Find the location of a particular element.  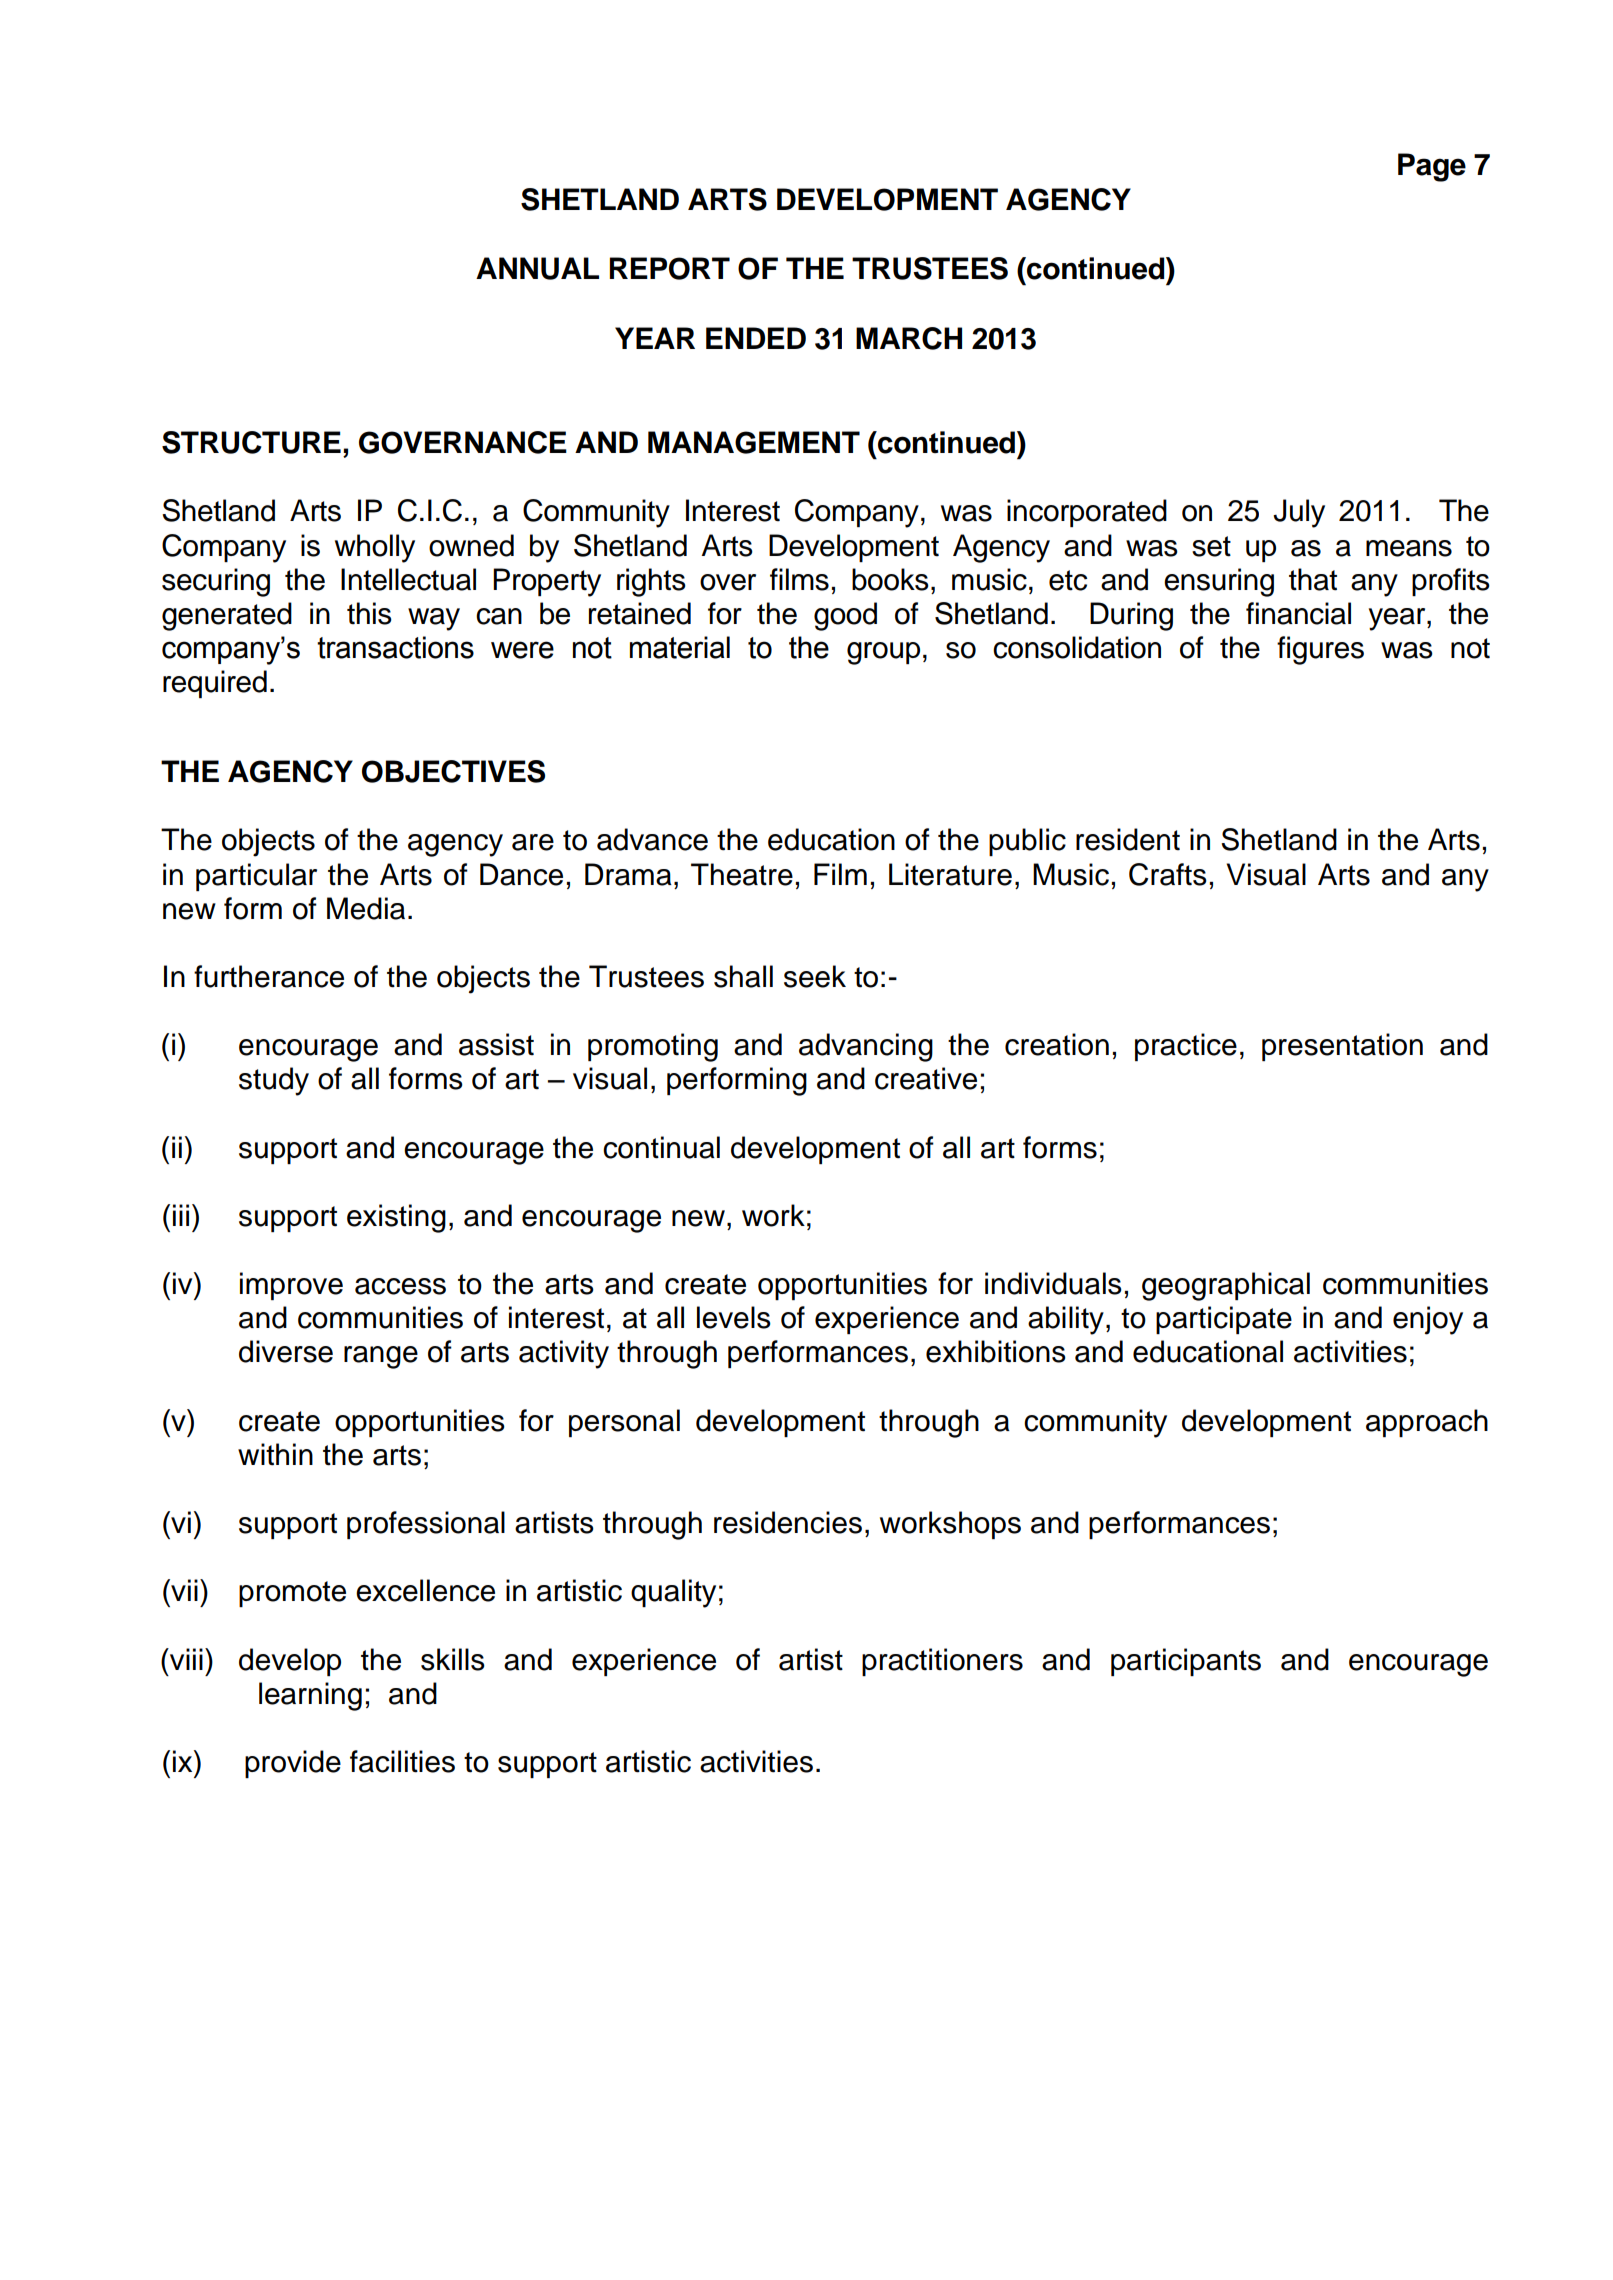

practitioners is located at coordinates (942, 1662).
